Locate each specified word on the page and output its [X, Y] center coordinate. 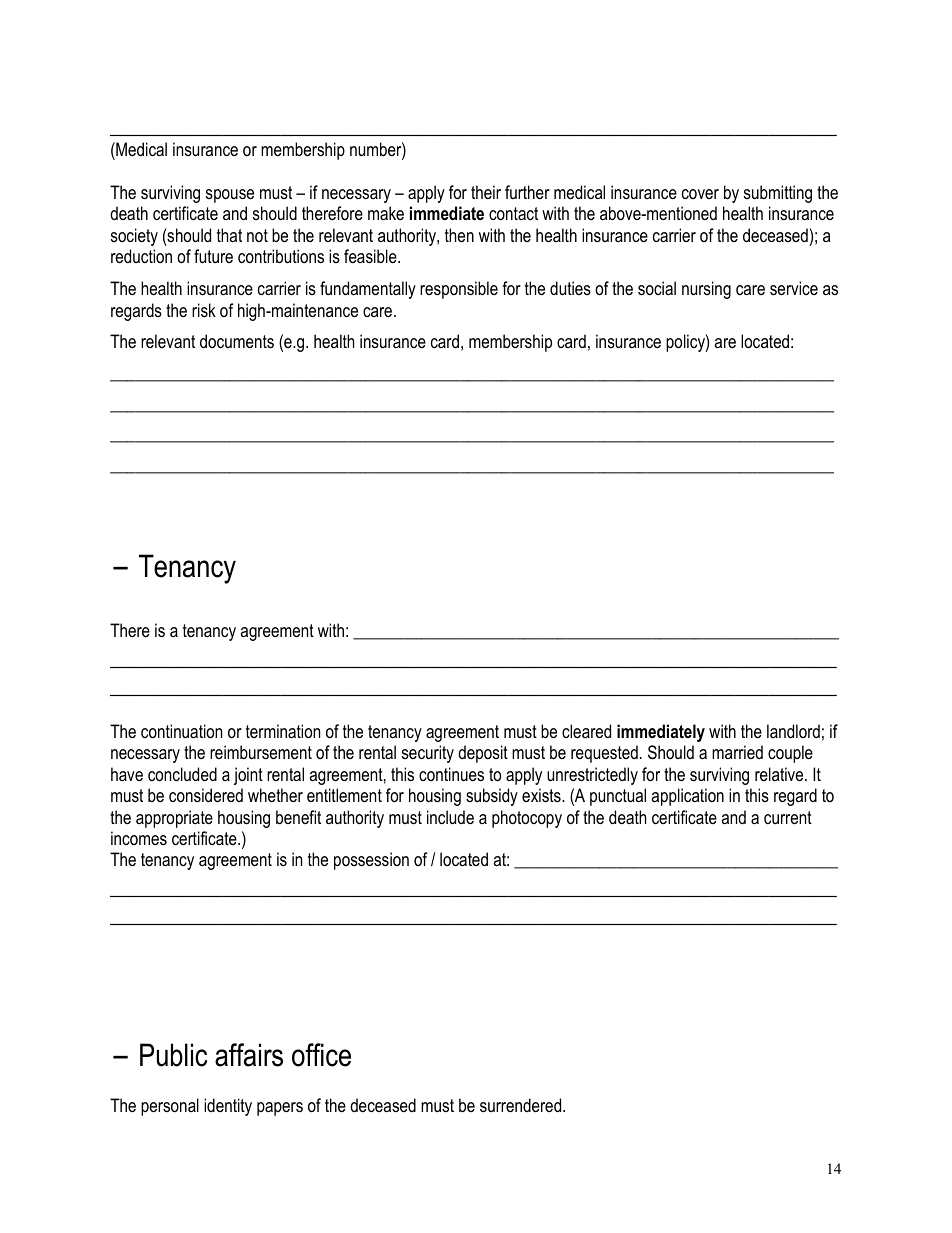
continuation [181, 731]
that [229, 235]
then [459, 235]
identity [228, 1107]
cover [700, 194]
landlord [793, 731]
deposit [483, 754]
